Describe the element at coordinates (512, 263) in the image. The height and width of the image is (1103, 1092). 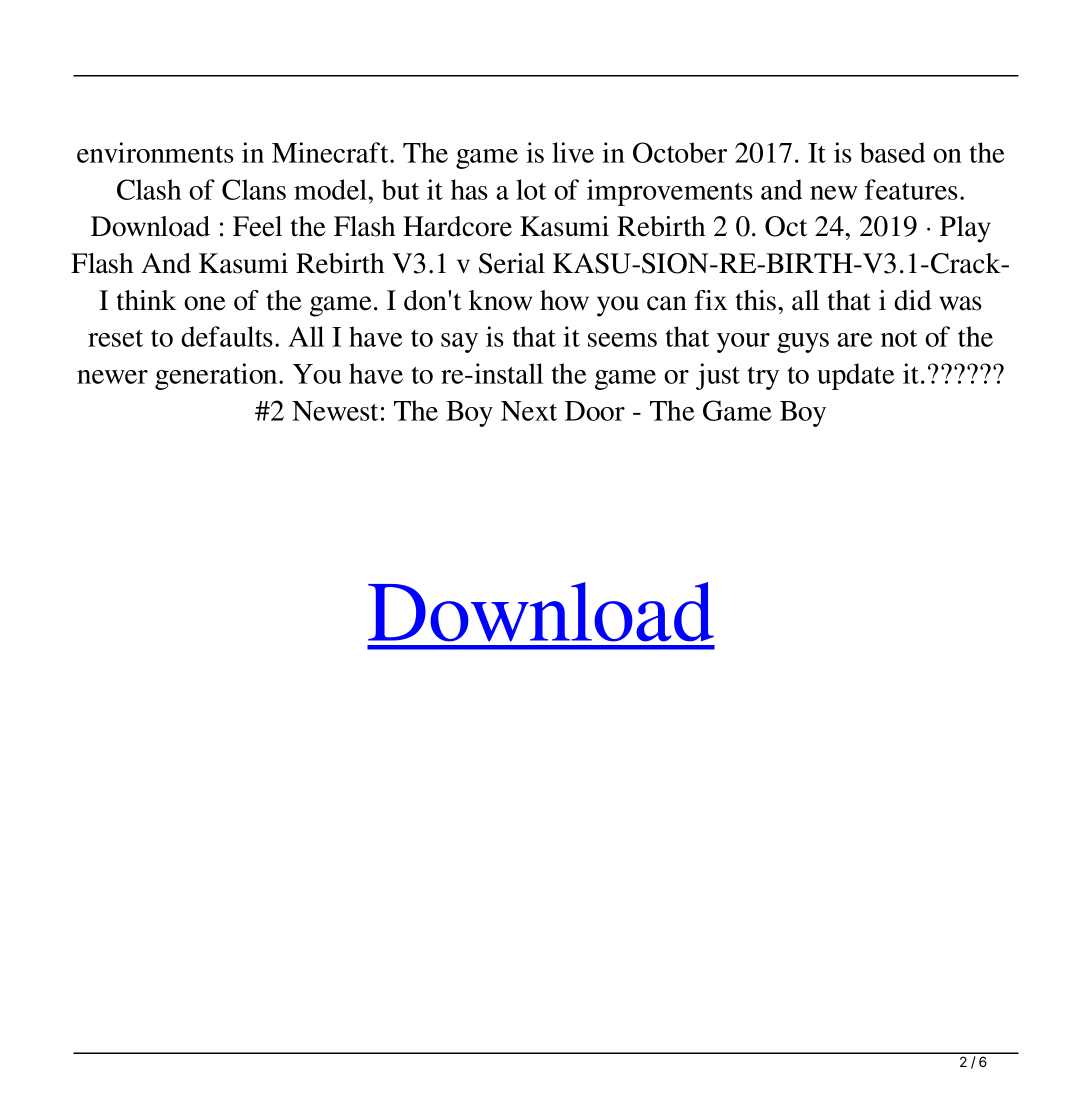
I see `Serial` at that location.
